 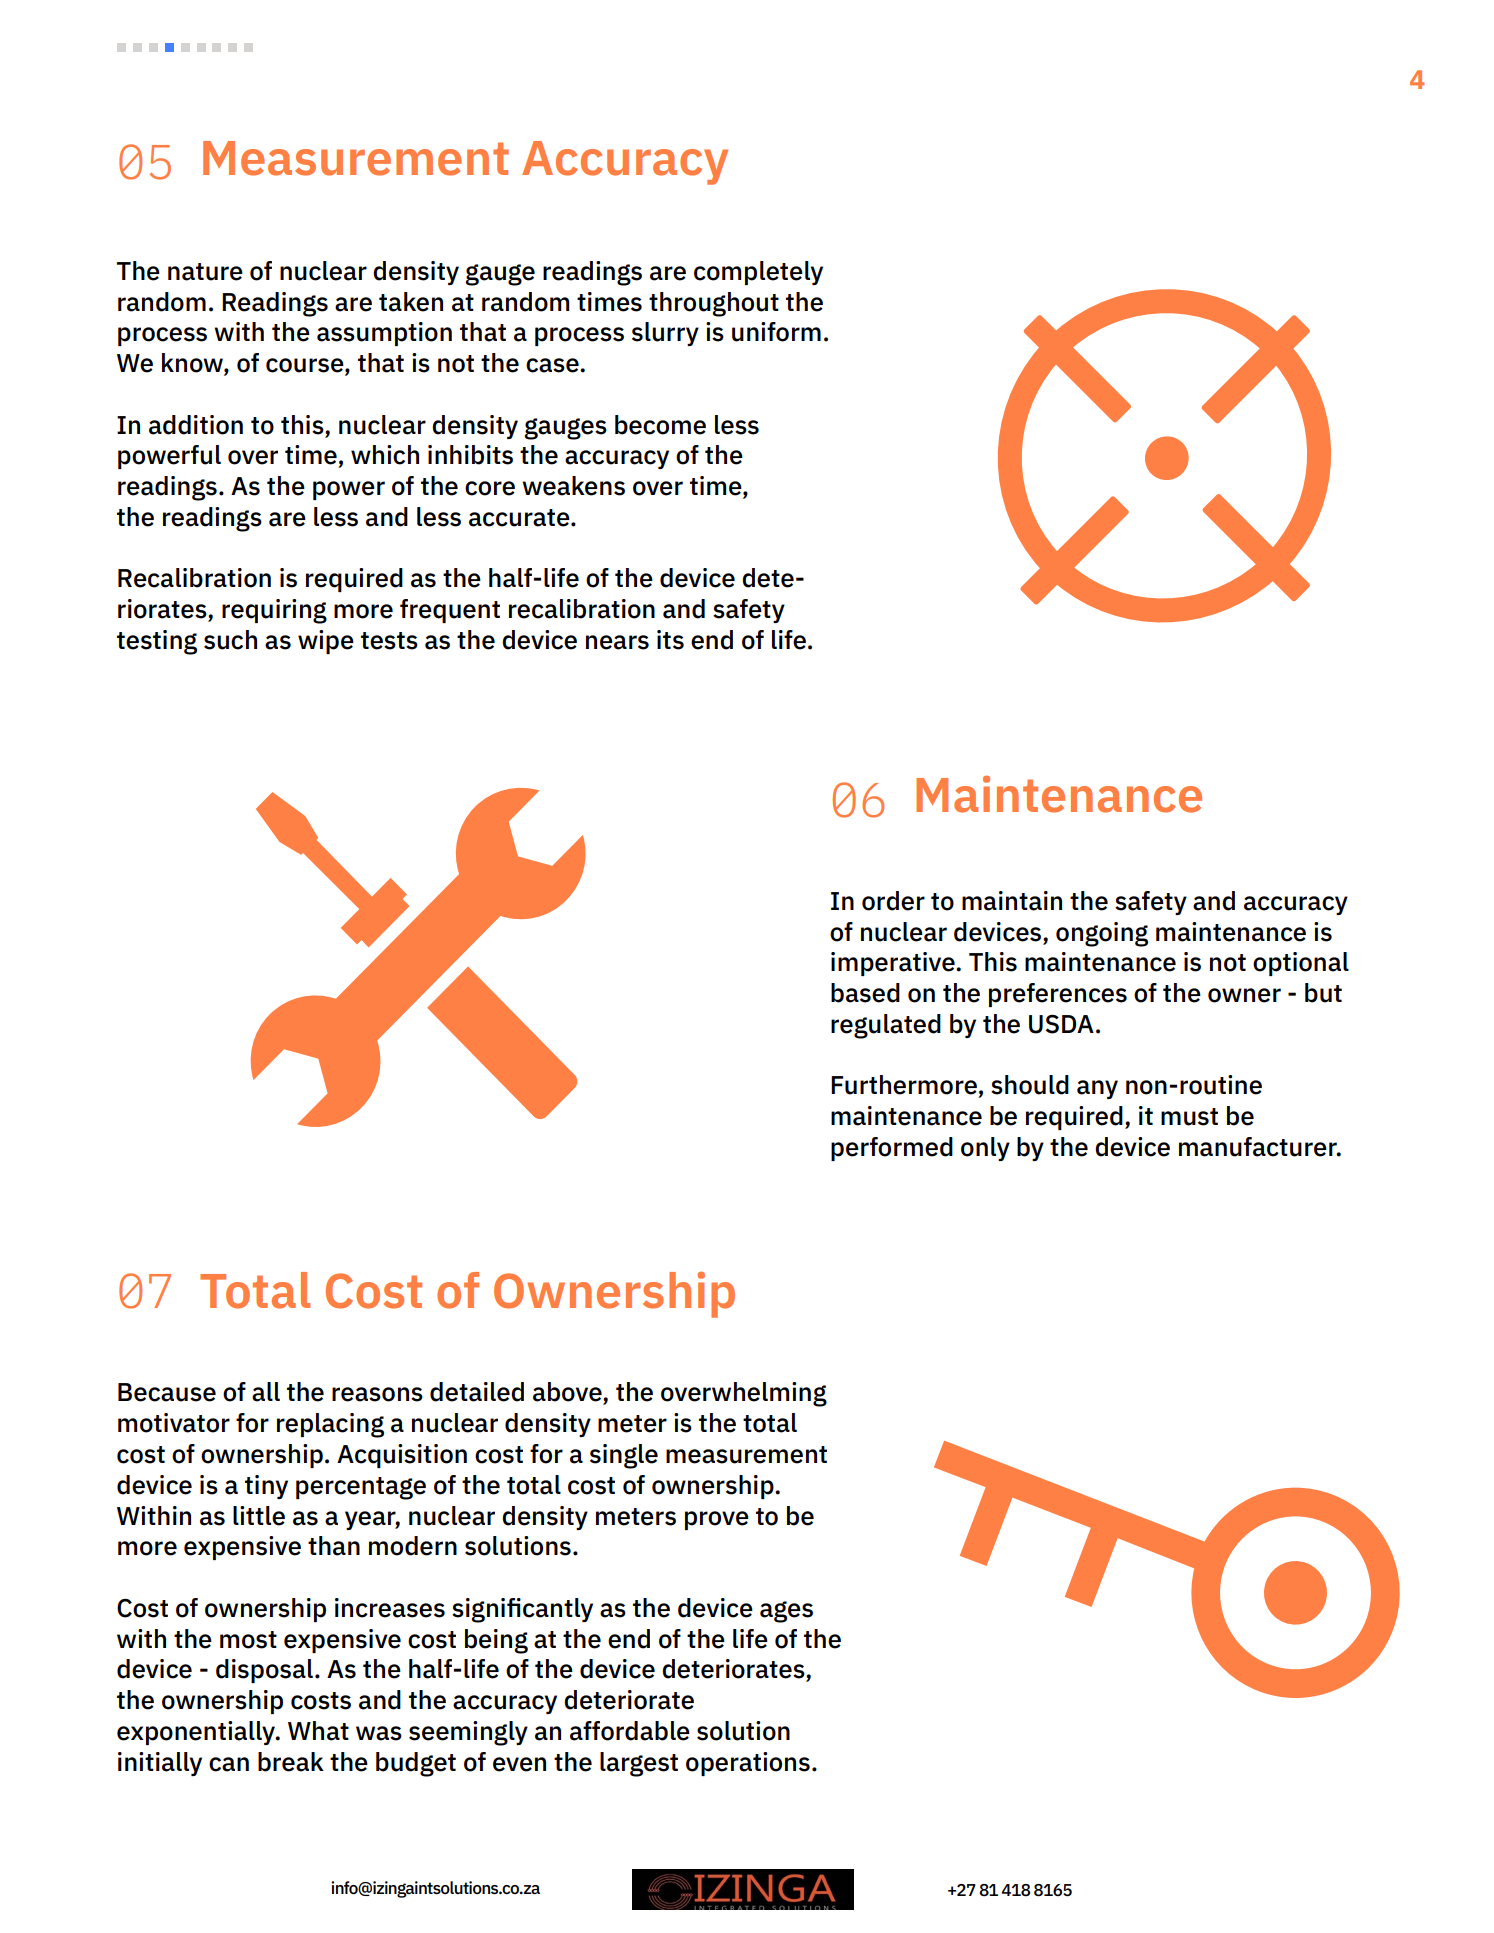 I want to click on must, so click(x=1189, y=1117).
